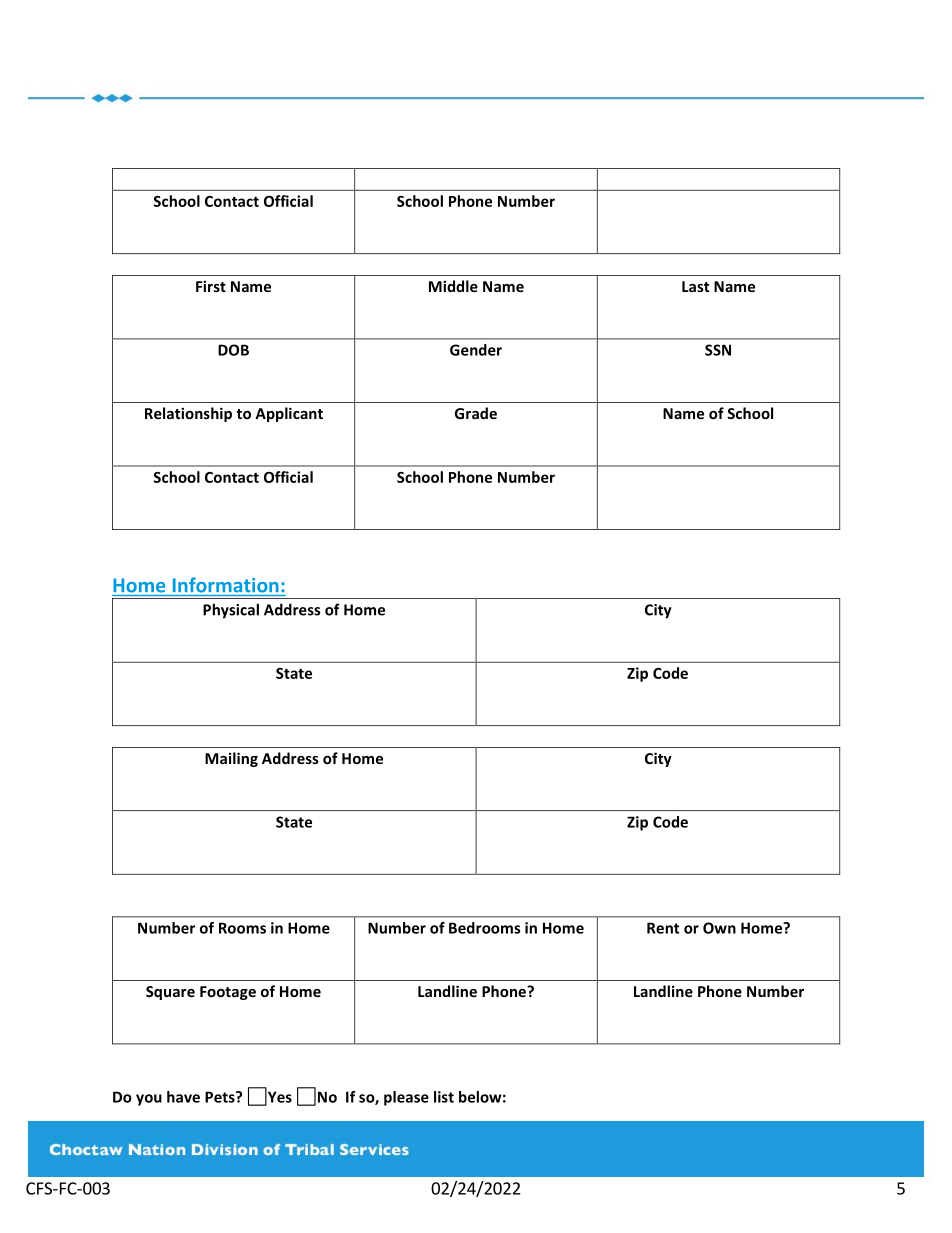  What do you see at coordinates (211, 286) in the screenshot?
I see `First` at bounding box center [211, 286].
